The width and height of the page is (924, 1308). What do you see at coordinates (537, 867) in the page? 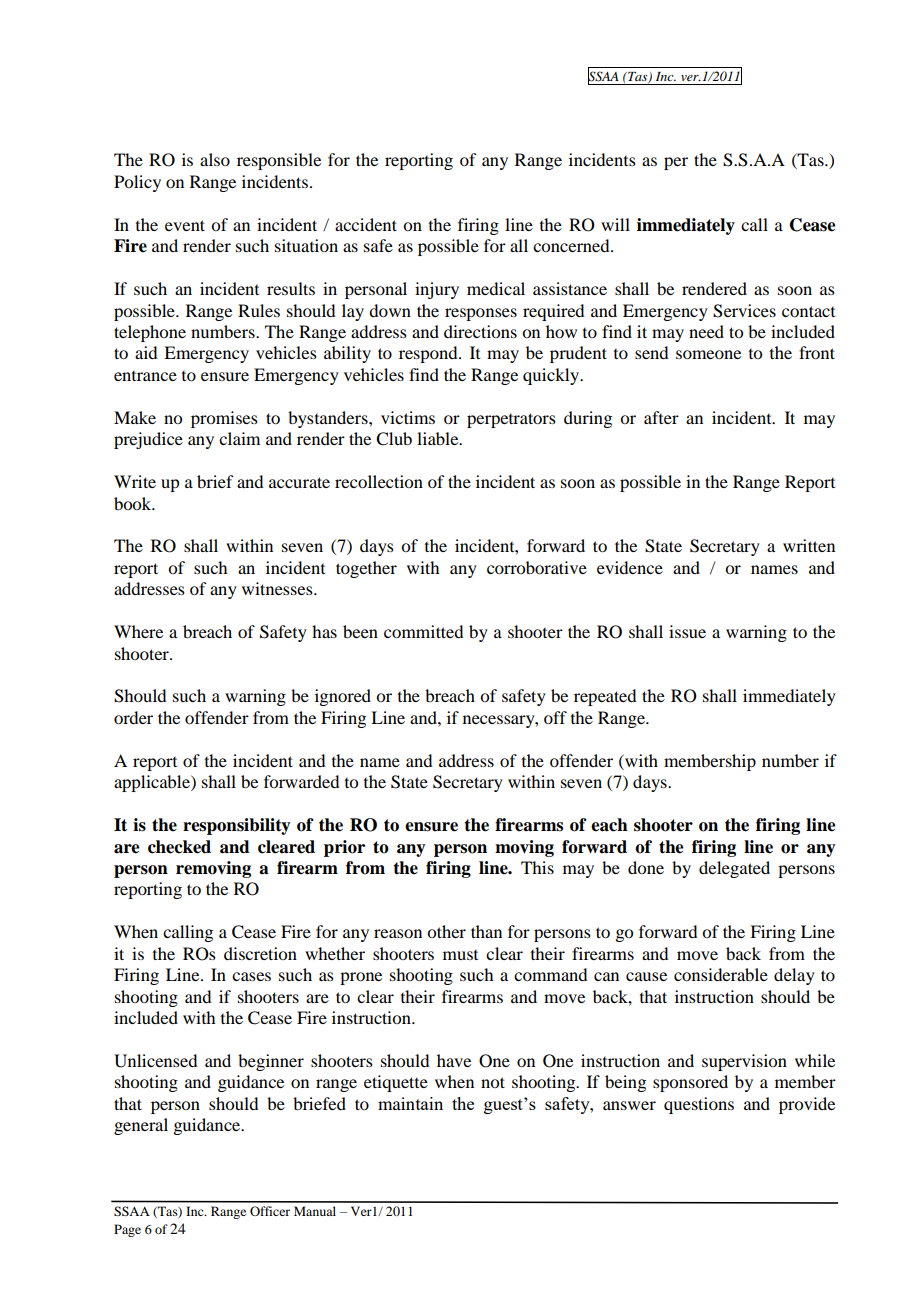
I see `This` at bounding box center [537, 867].
